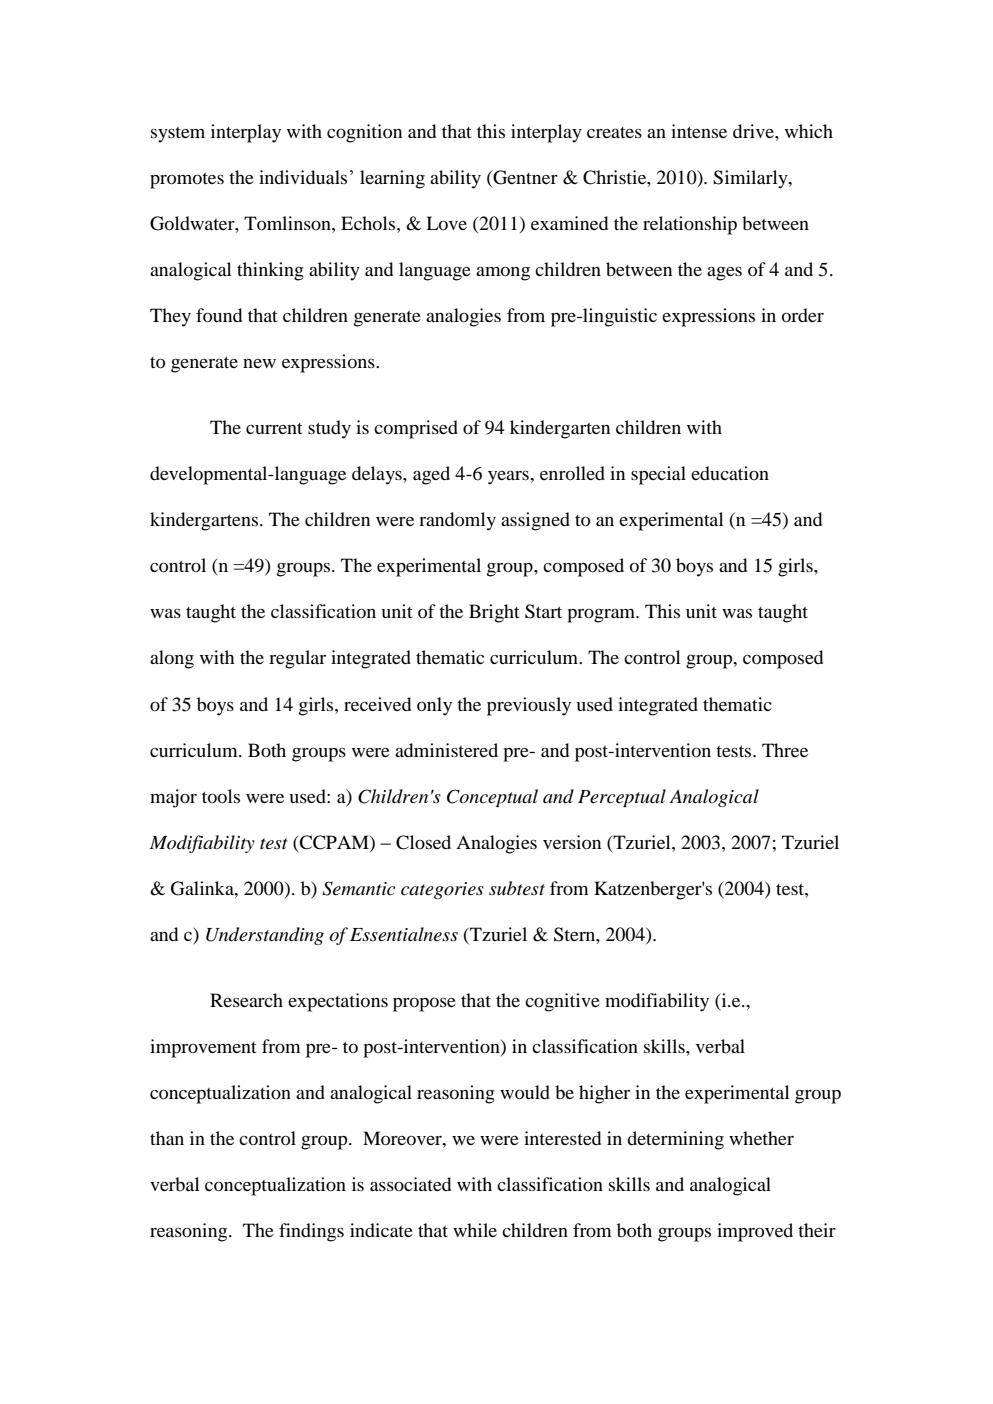  What do you see at coordinates (303, 177) in the page?
I see `individuals` at bounding box center [303, 177].
